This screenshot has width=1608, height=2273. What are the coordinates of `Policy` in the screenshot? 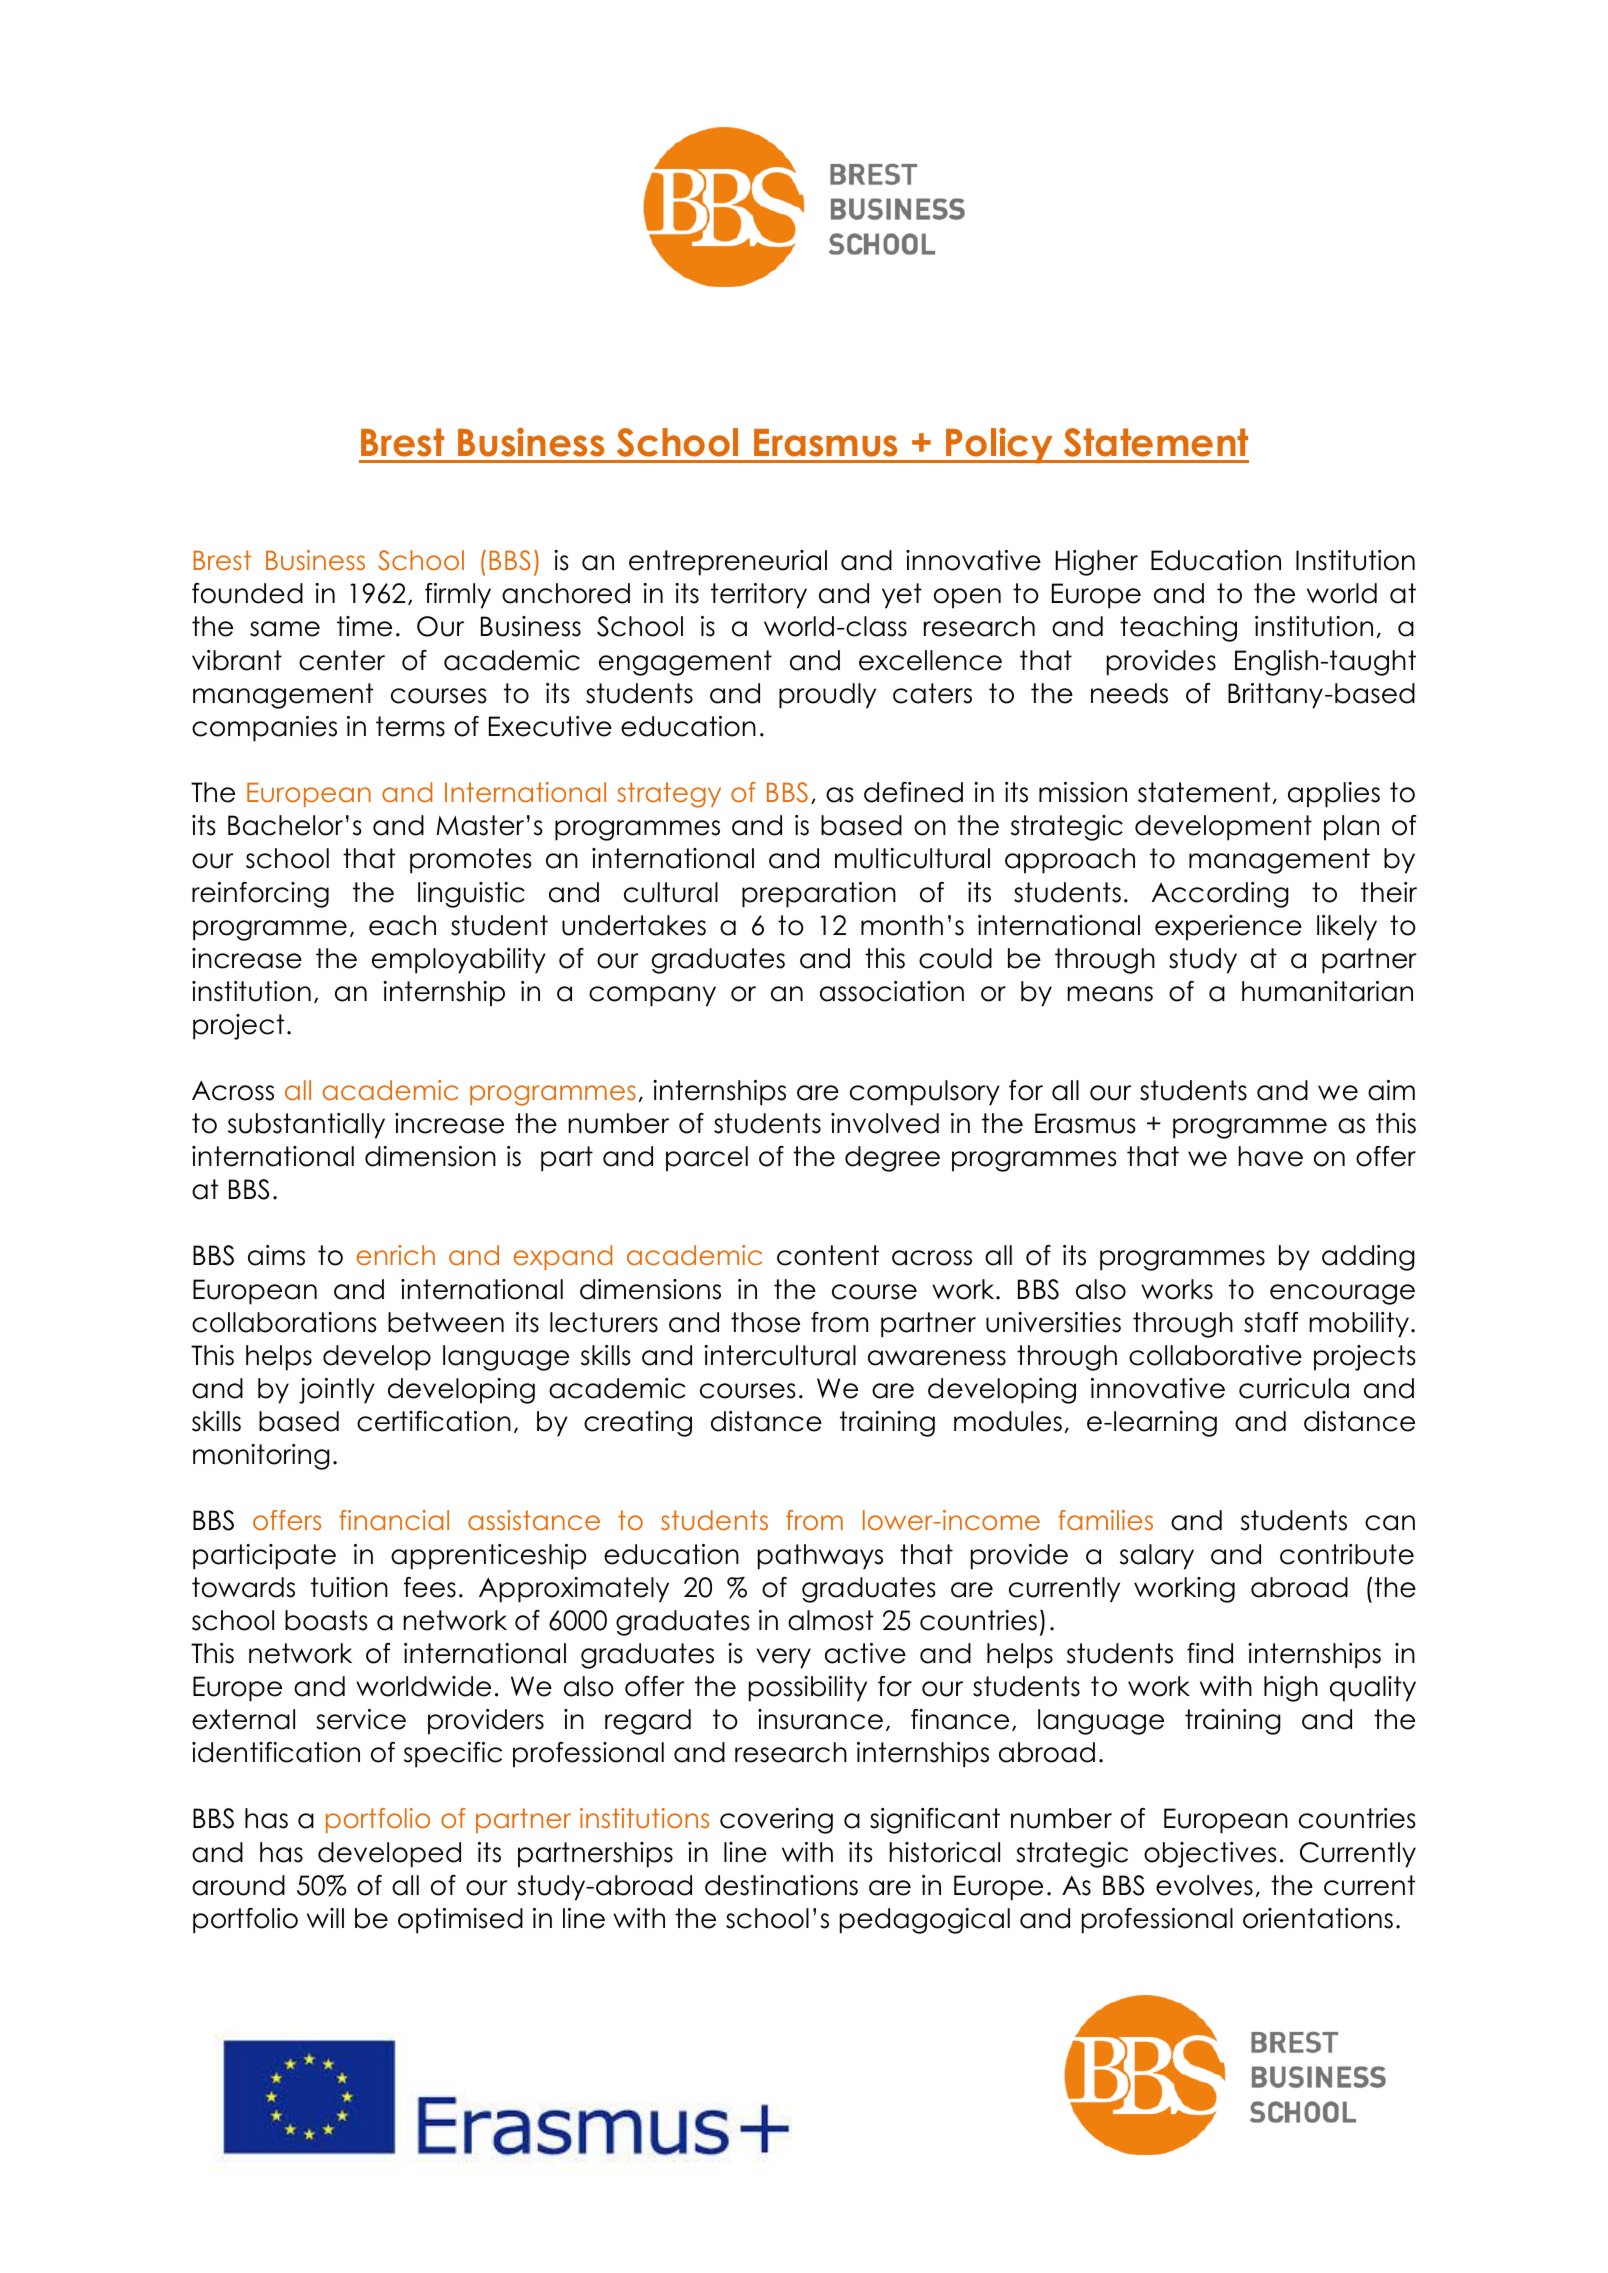 It's located at (999, 445).
